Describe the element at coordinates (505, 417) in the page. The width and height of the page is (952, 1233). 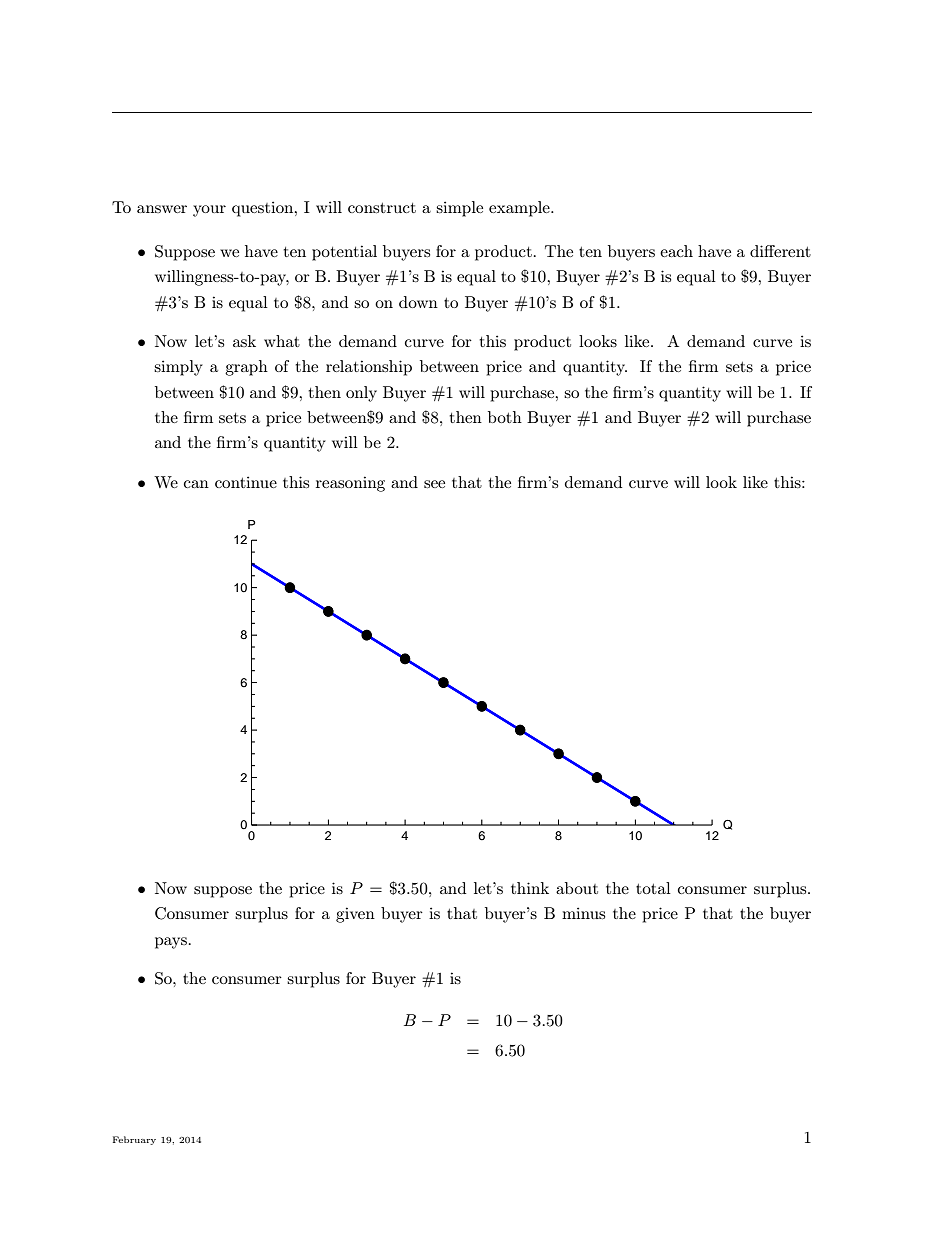
I see `both` at that location.
